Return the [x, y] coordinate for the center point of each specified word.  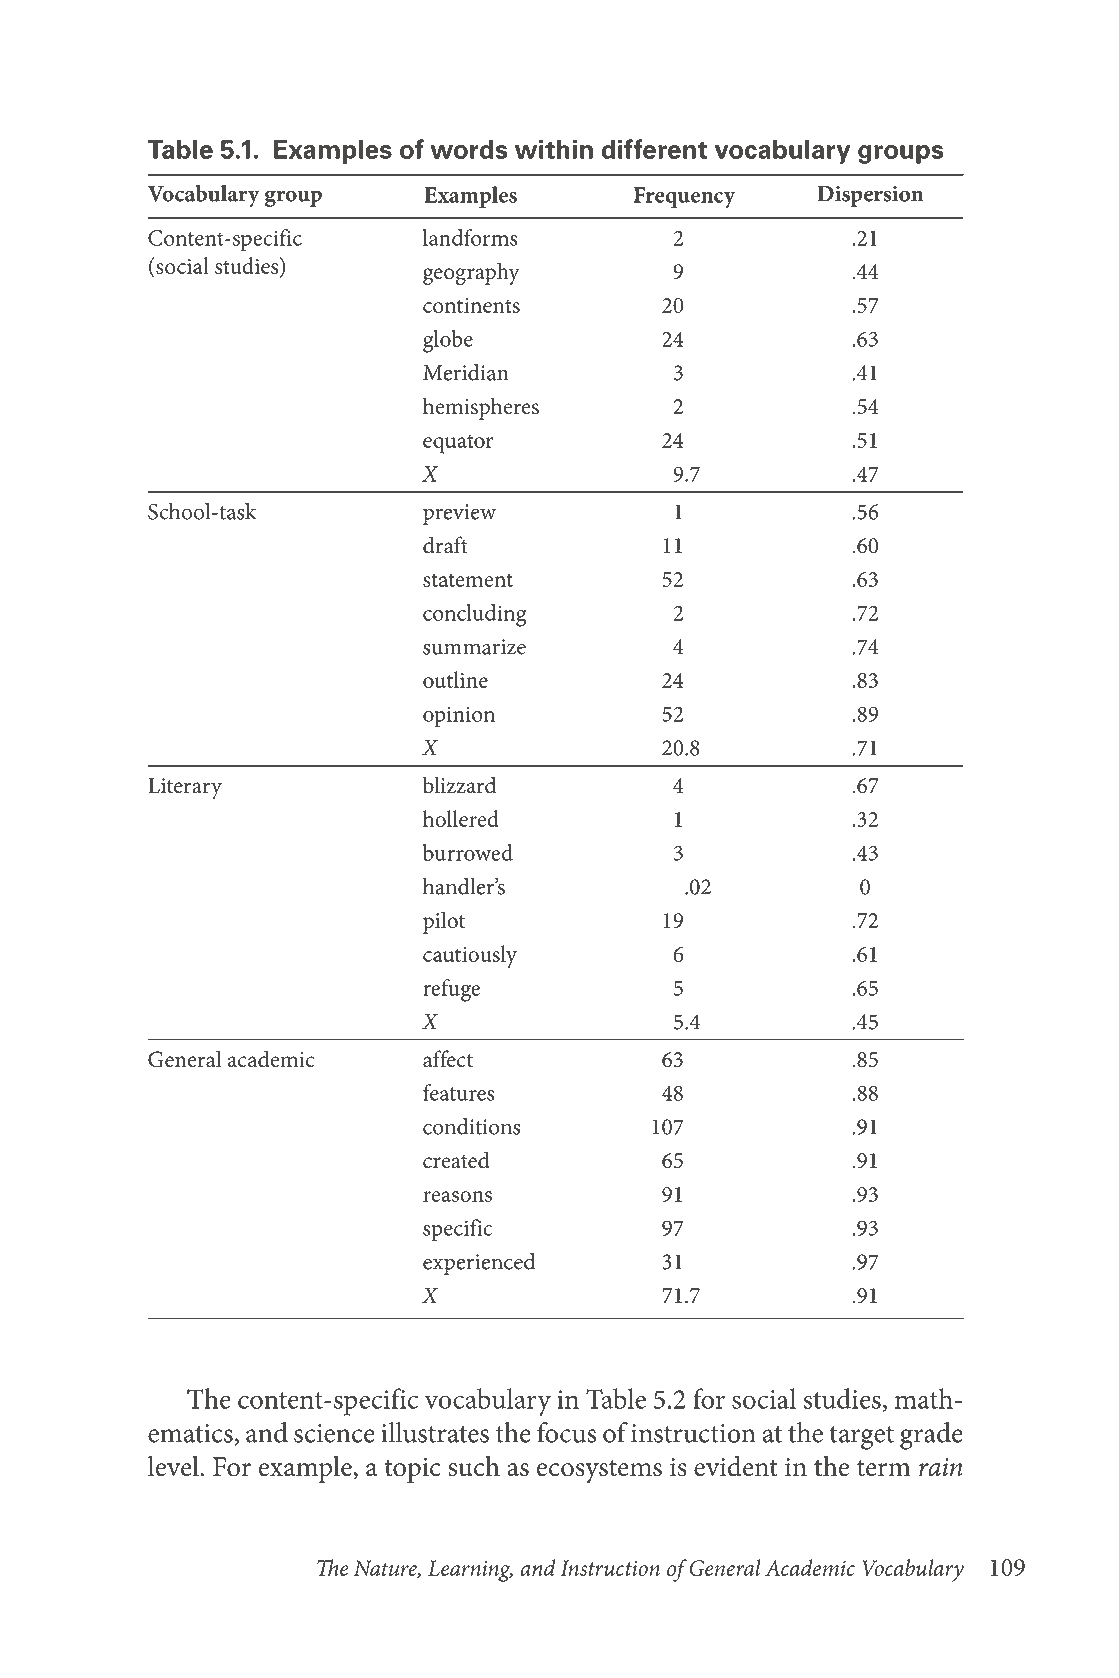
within [554, 149]
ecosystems [599, 1472]
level [174, 1466]
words [468, 149]
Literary [185, 788]
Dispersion [870, 196]
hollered [461, 818]
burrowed [468, 852]
